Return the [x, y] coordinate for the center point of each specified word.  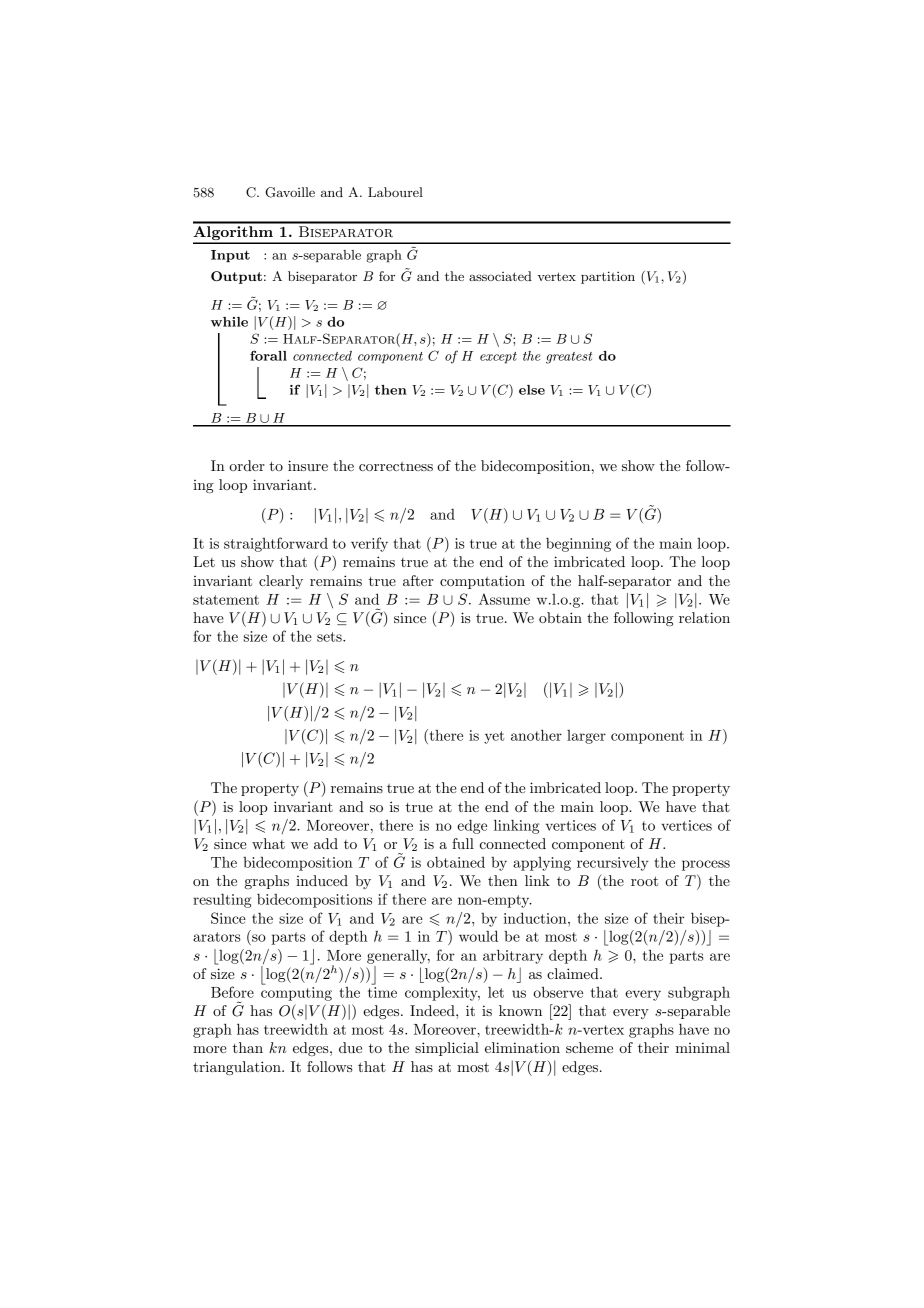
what [268, 843]
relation [704, 617]
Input [230, 256]
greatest [569, 358]
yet [494, 737]
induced [322, 880]
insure [308, 465]
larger [586, 737]
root [644, 881]
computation [482, 582]
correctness [396, 466]
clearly [281, 582]
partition [608, 277]
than [248, 1047]
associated [500, 276]
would [478, 936]
